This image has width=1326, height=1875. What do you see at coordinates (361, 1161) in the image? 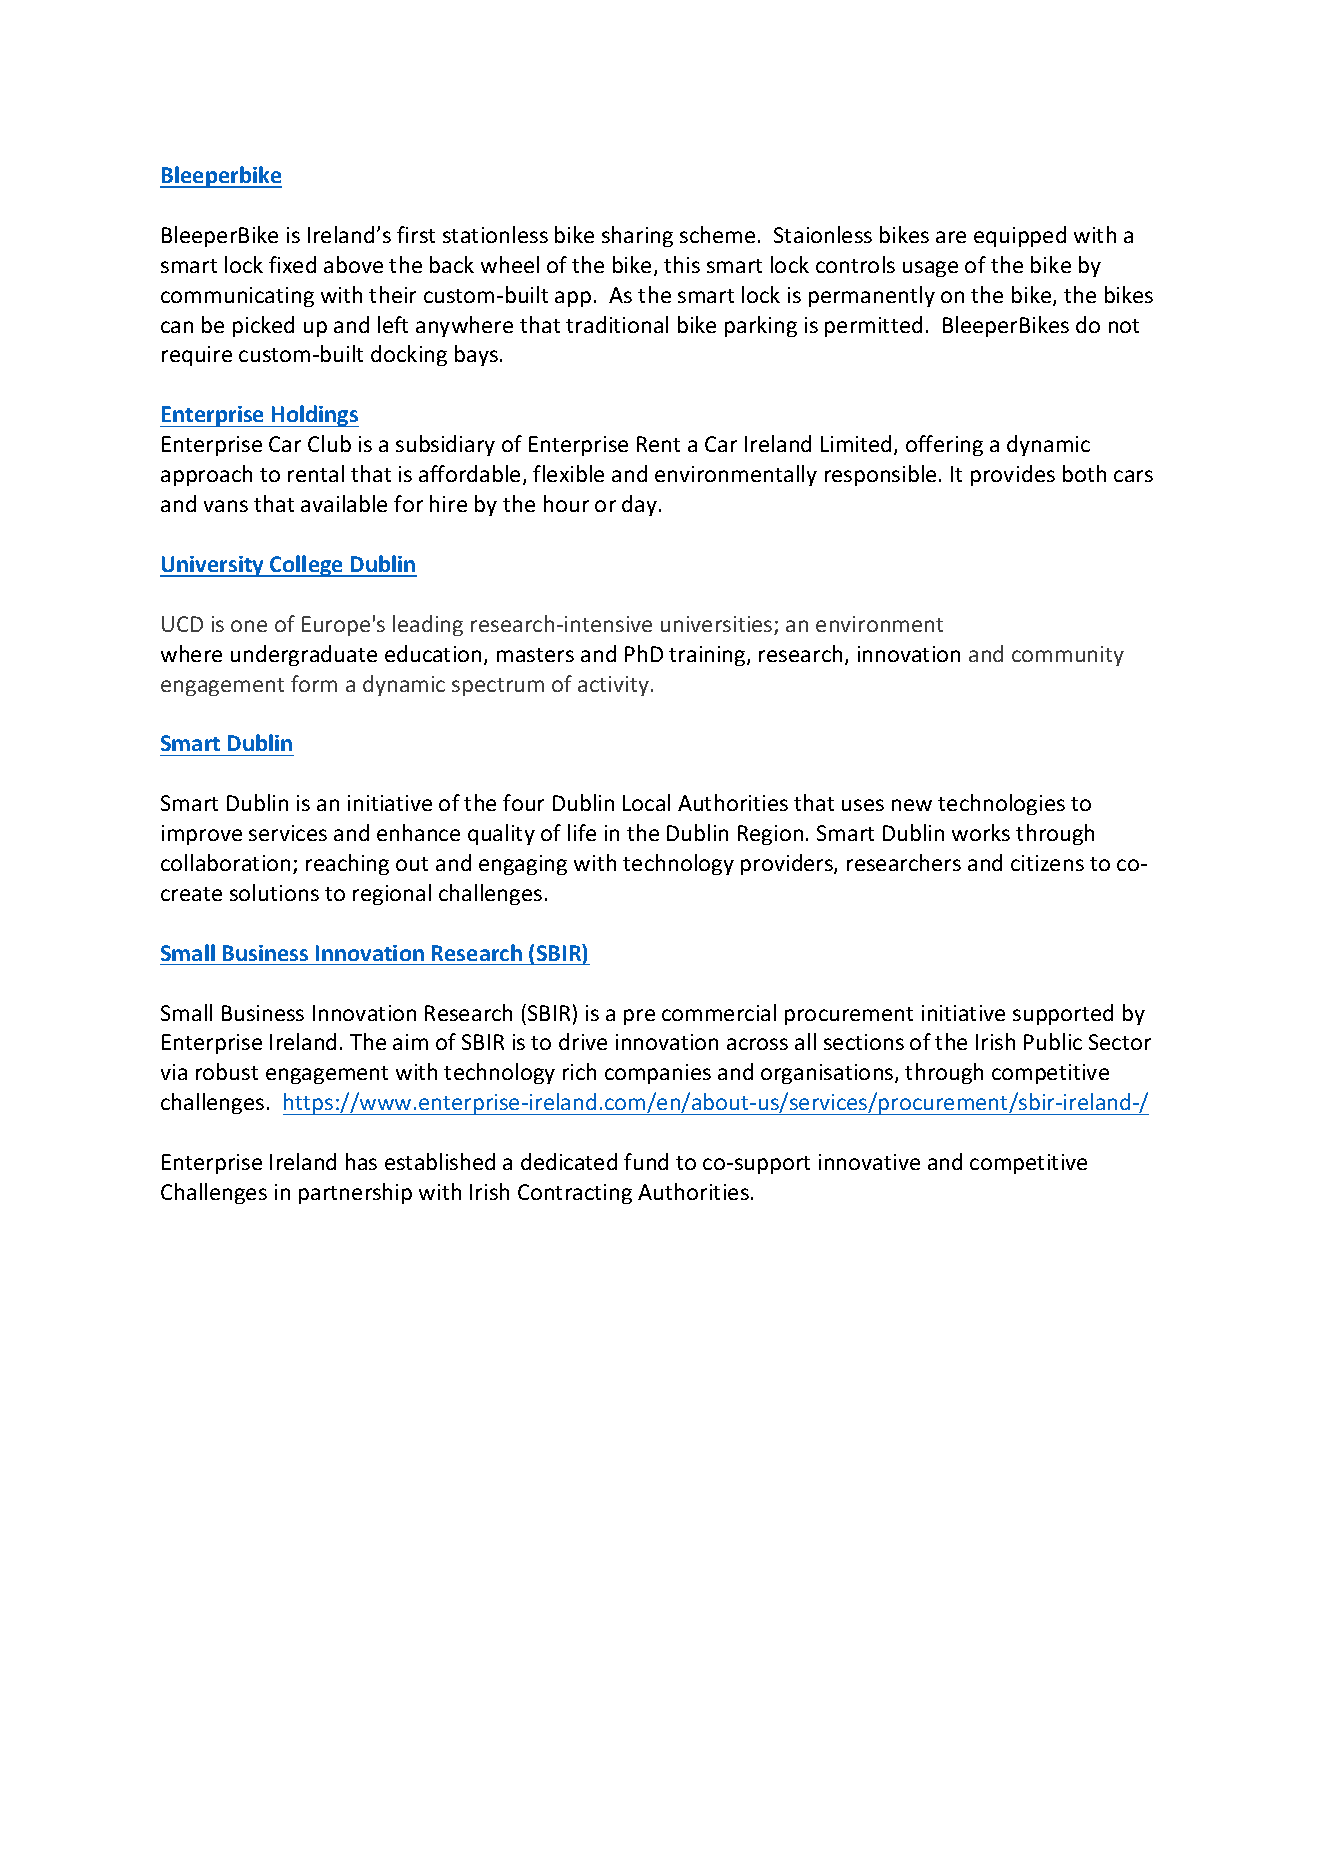
I see `has` at bounding box center [361, 1161].
